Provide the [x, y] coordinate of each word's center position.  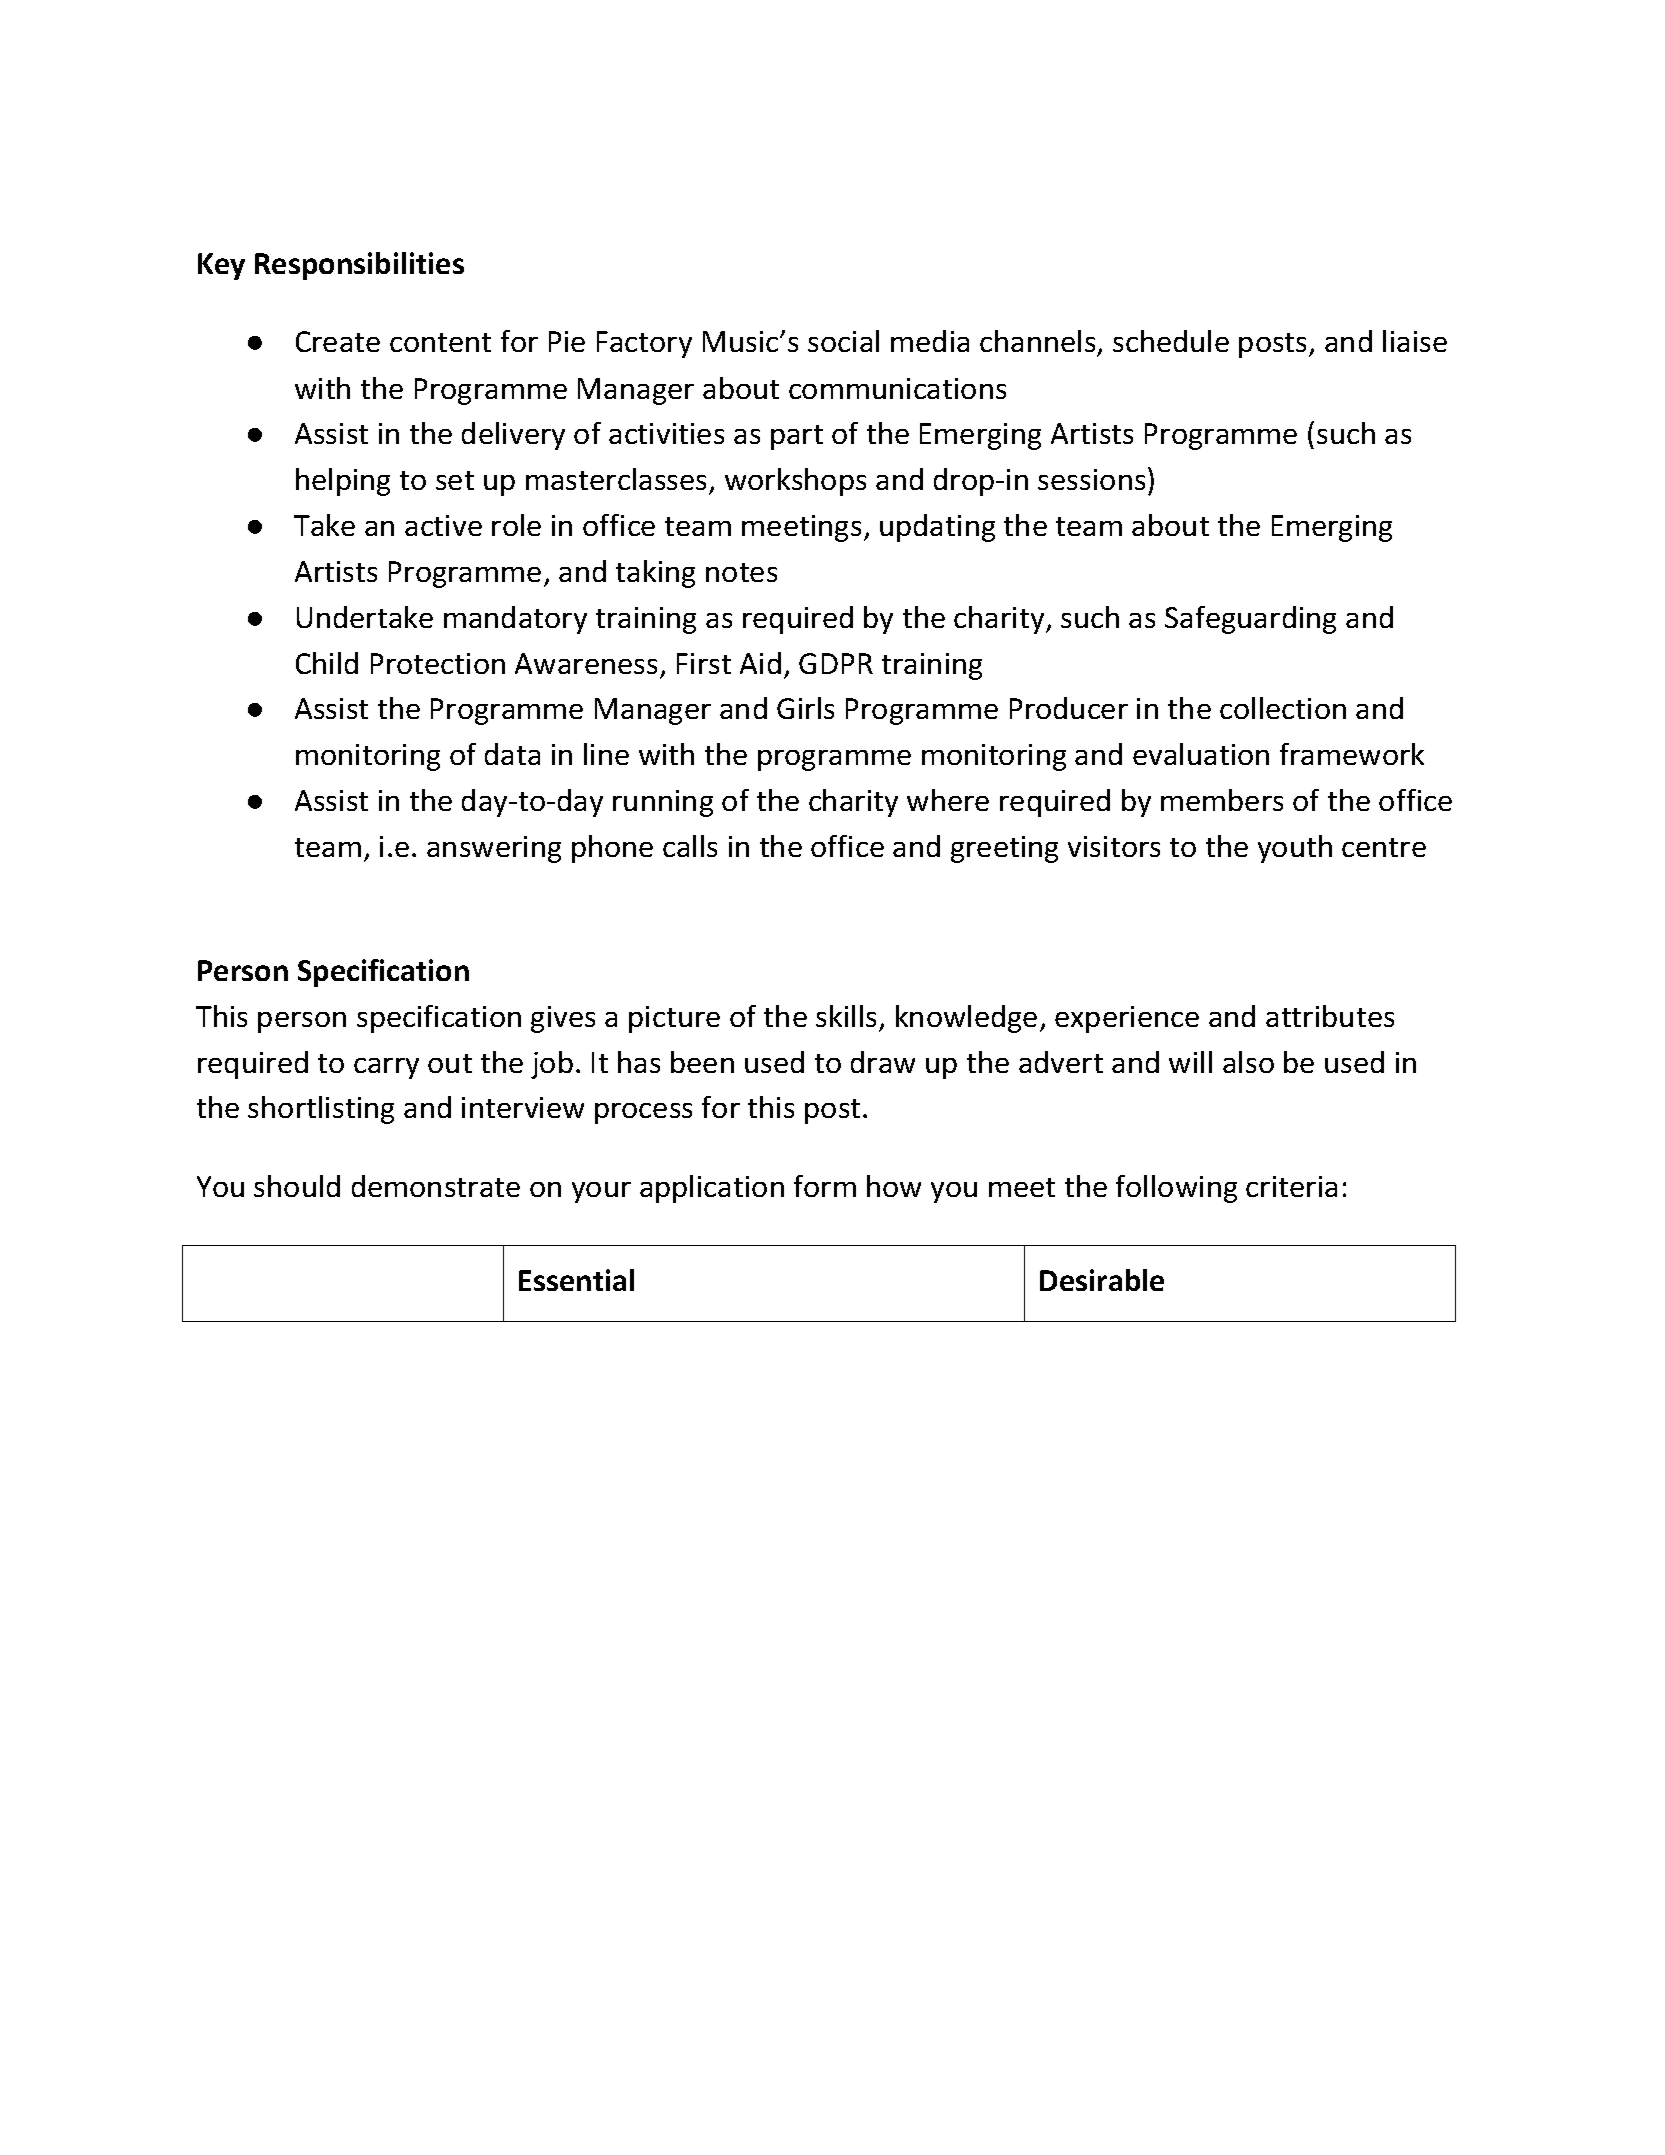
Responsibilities [359, 266]
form [825, 1186]
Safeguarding [1250, 620]
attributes [1330, 1016]
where [948, 800]
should [297, 1186]
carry [386, 1068]
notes [741, 572]
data [512, 754]
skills [846, 1016]
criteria [1291, 1186]
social [843, 341]
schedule [1171, 341]
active [443, 525]
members [1222, 800]
